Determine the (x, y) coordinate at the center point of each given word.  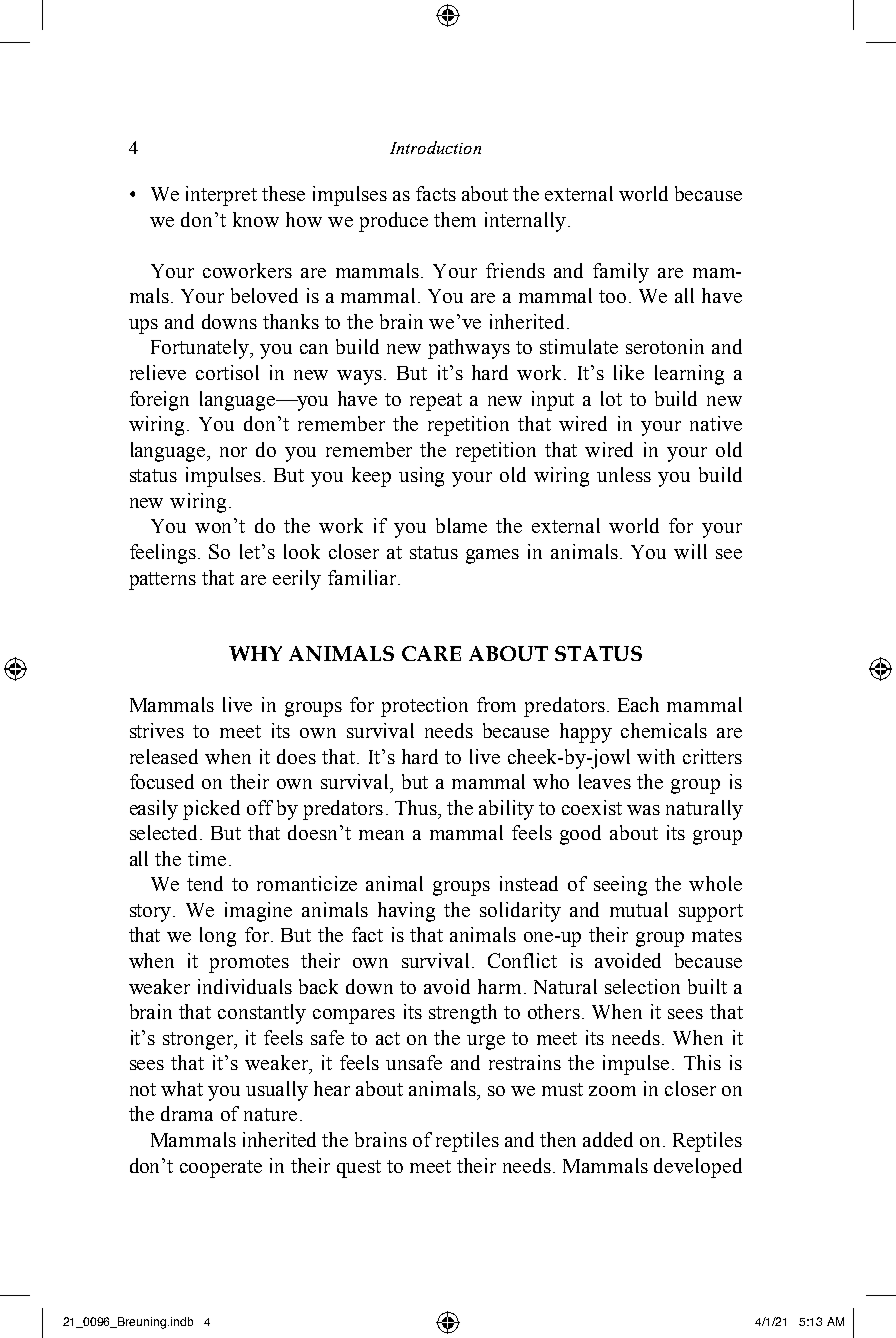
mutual (639, 909)
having (406, 912)
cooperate (221, 1169)
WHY (255, 653)
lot (611, 398)
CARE (431, 653)
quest (359, 1169)
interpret (221, 196)
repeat (436, 402)
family (621, 273)
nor (233, 452)
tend (205, 883)
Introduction (435, 147)
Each (638, 704)
